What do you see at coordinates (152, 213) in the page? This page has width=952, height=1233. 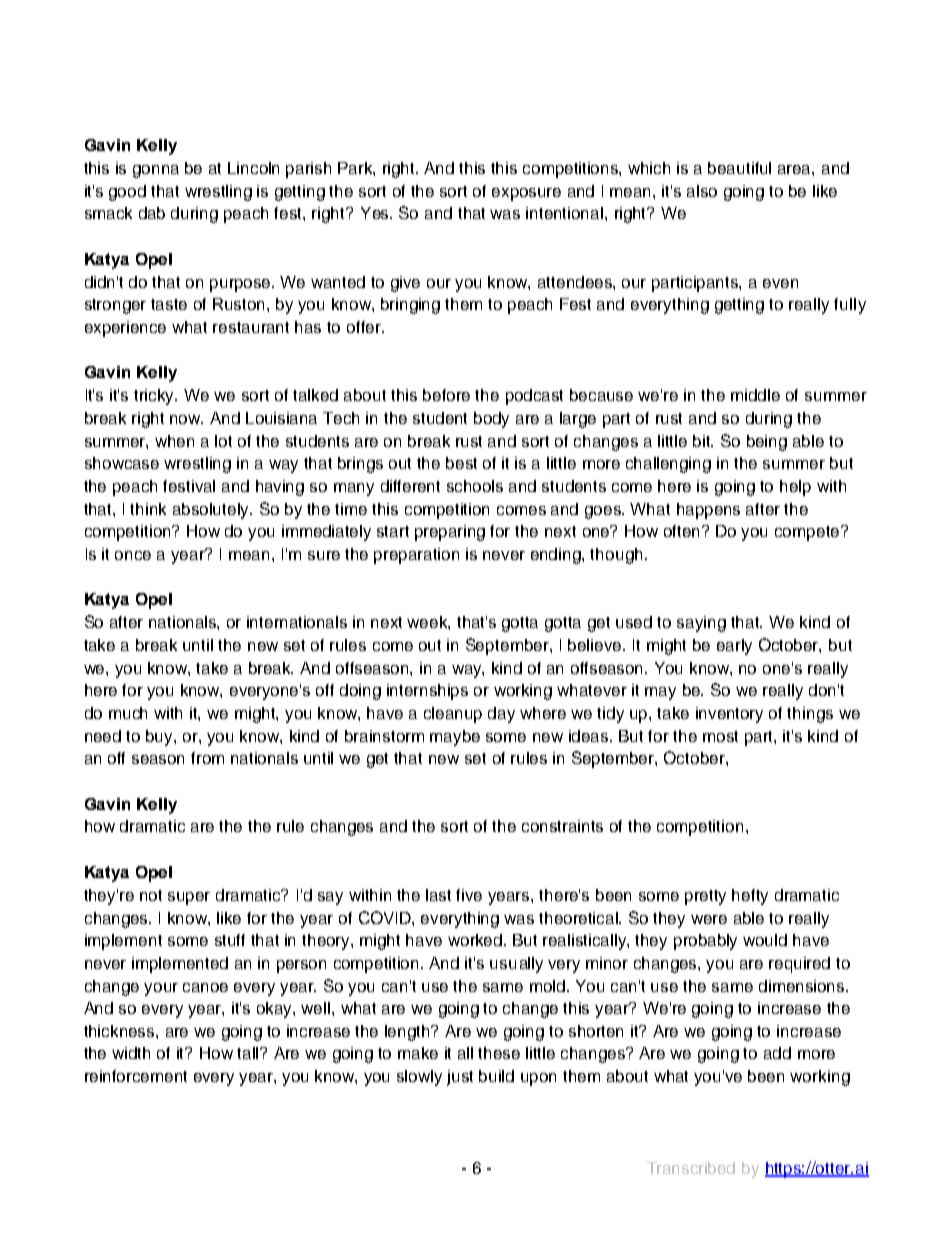 I see `dab` at bounding box center [152, 213].
